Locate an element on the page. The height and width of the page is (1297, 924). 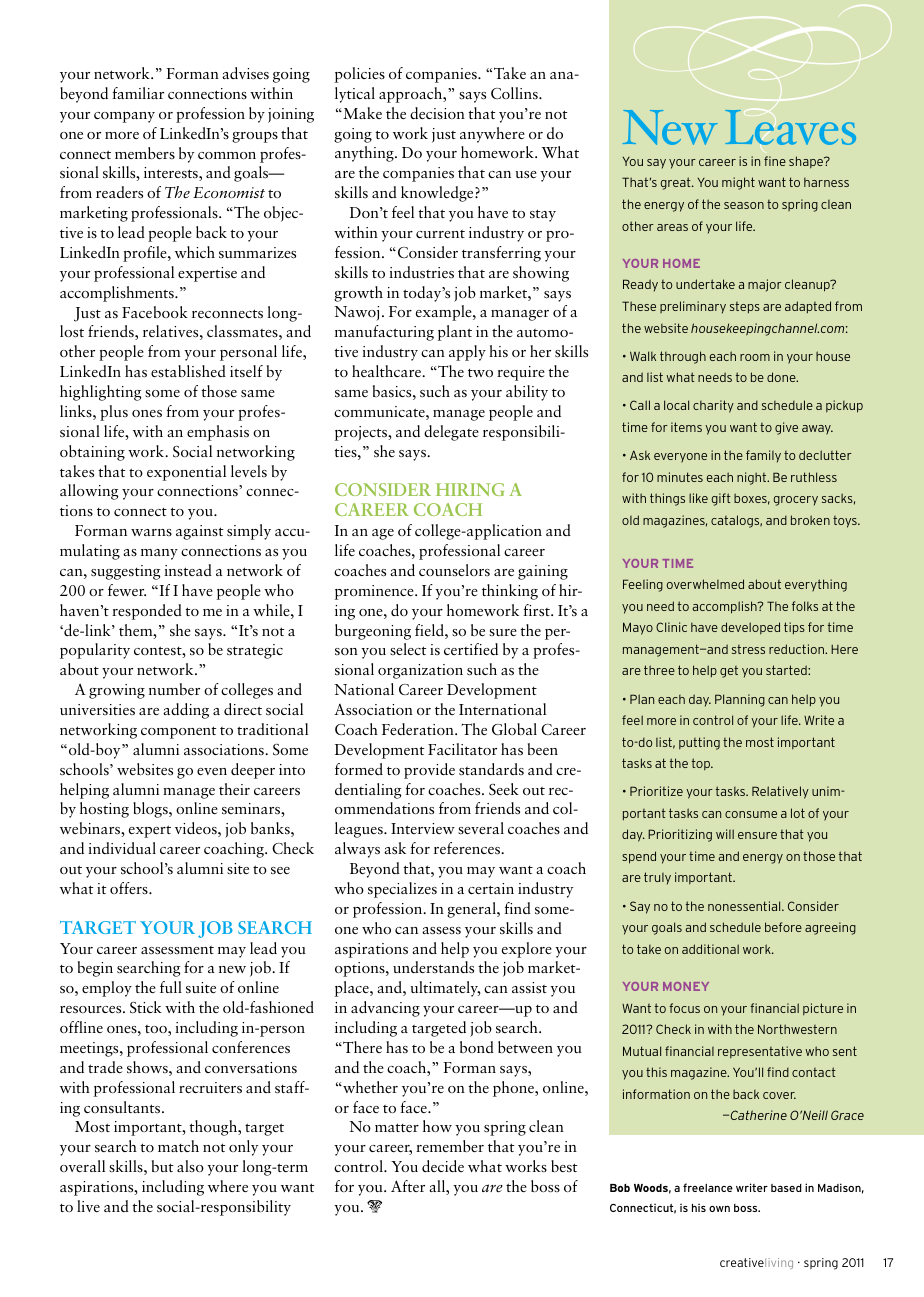
general is located at coordinates (472, 910).
